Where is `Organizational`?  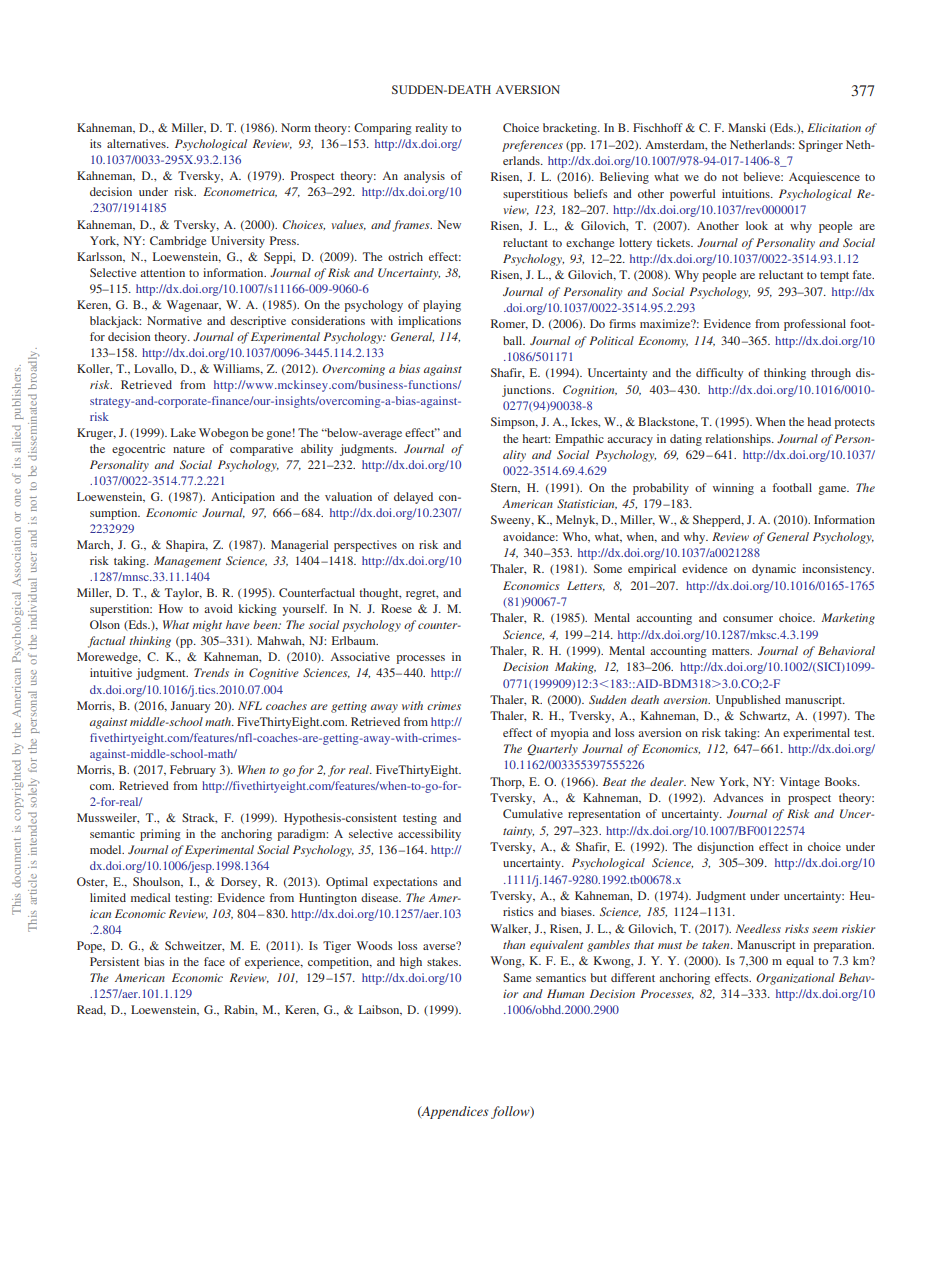
Organizational is located at coordinates (795, 979).
